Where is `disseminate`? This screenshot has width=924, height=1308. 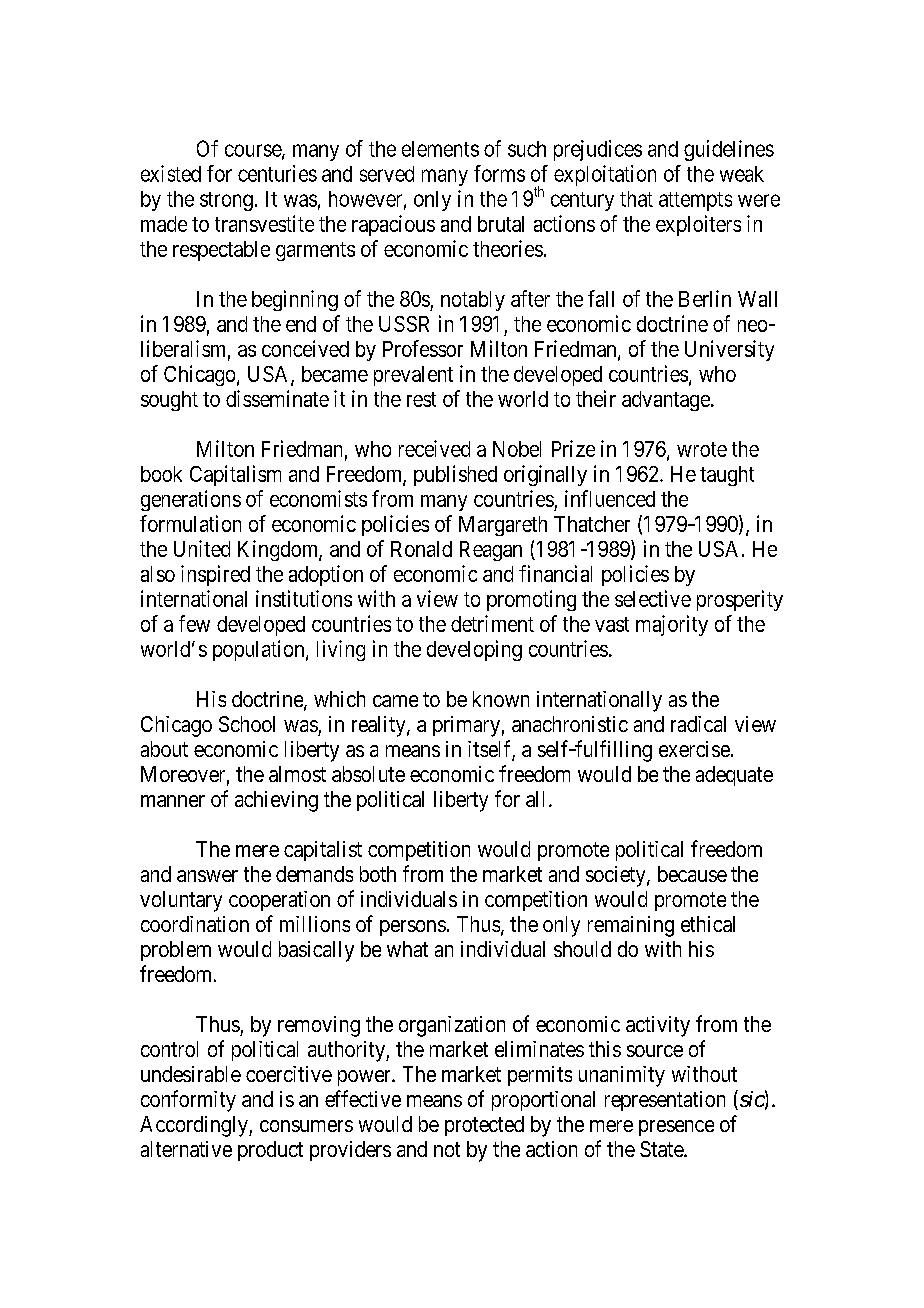
disseminate is located at coordinates (277, 398).
